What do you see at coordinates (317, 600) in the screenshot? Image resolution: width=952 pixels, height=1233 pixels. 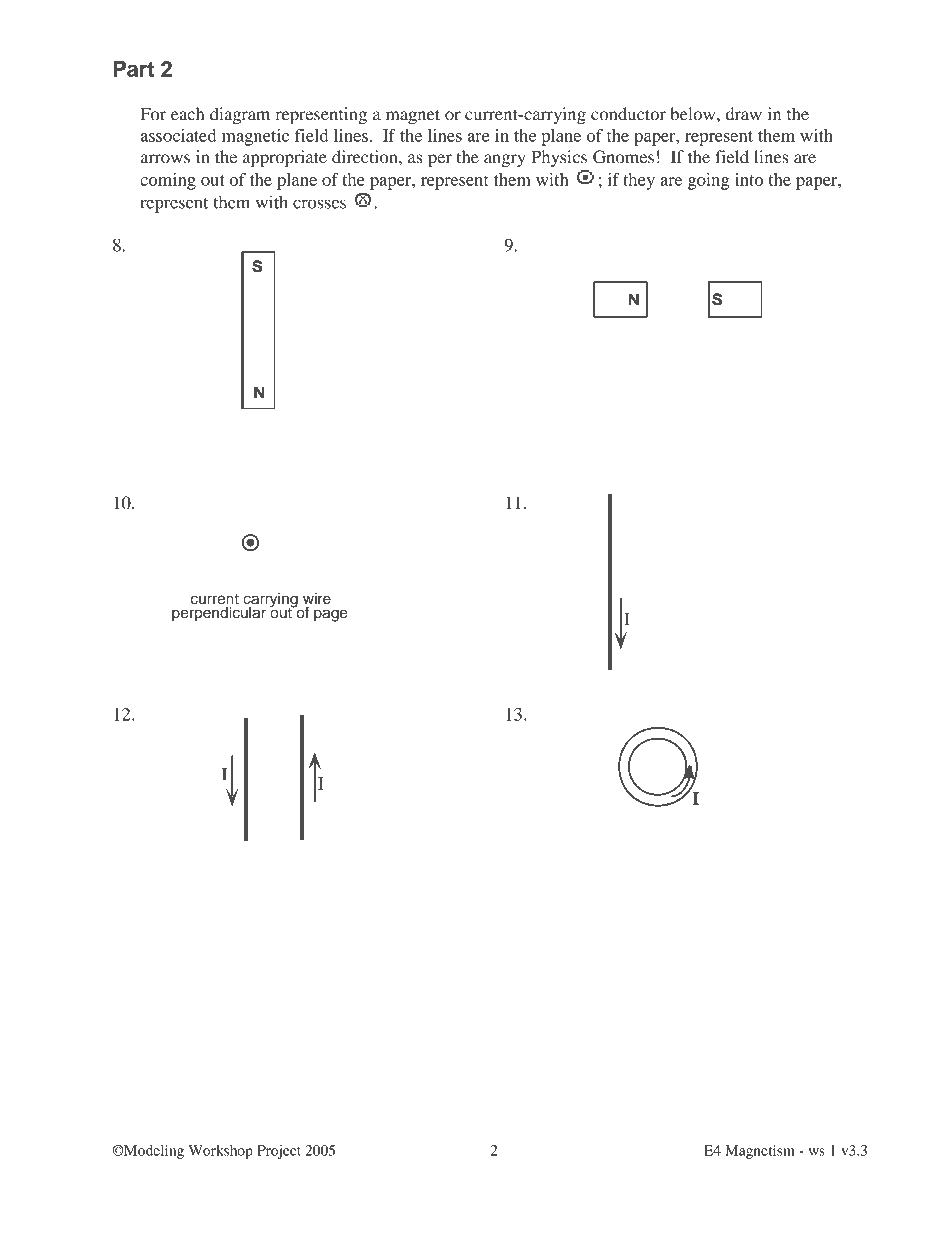 I see `wire` at bounding box center [317, 600].
